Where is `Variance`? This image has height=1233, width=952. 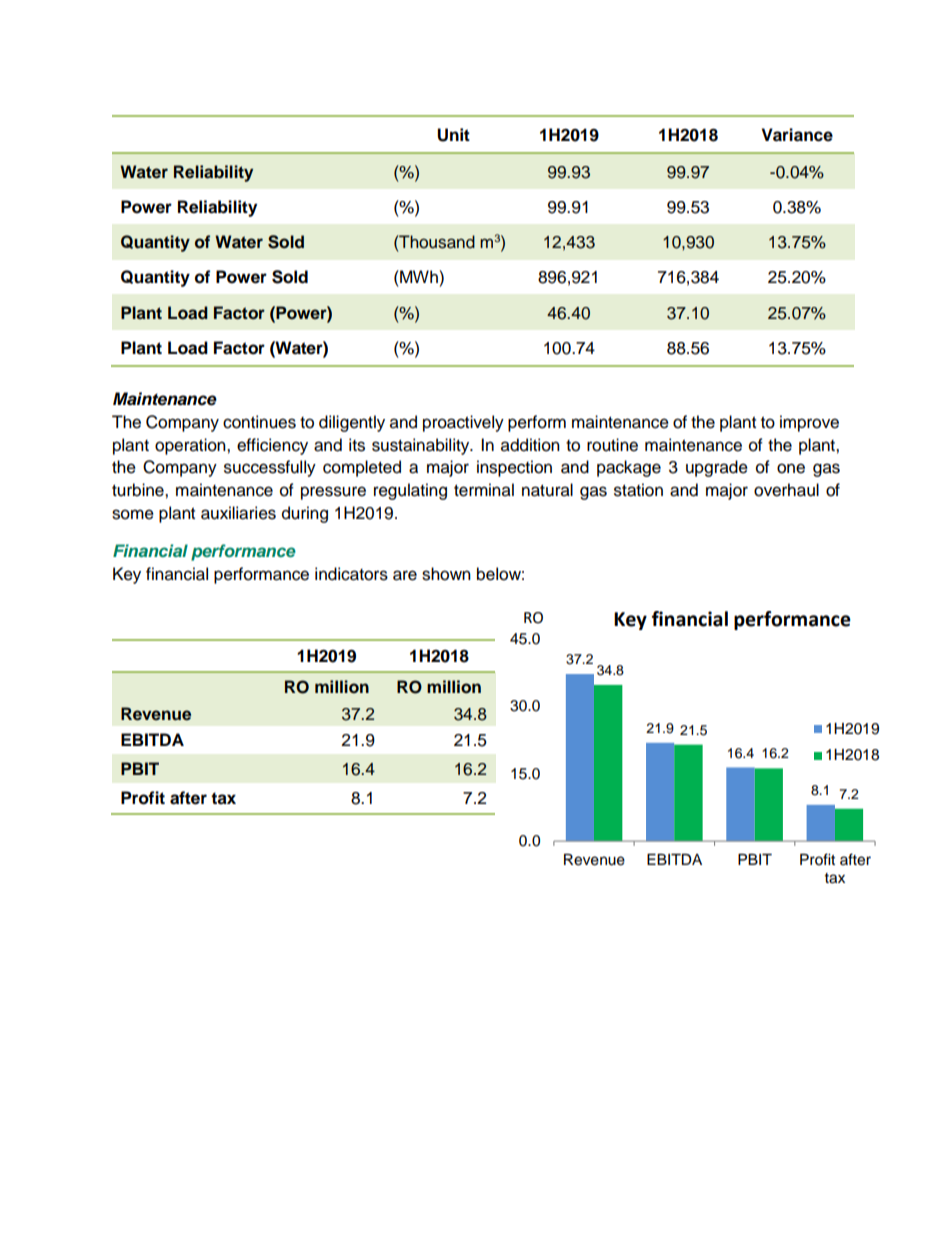
Variance is located at coordinates (797, 135).
